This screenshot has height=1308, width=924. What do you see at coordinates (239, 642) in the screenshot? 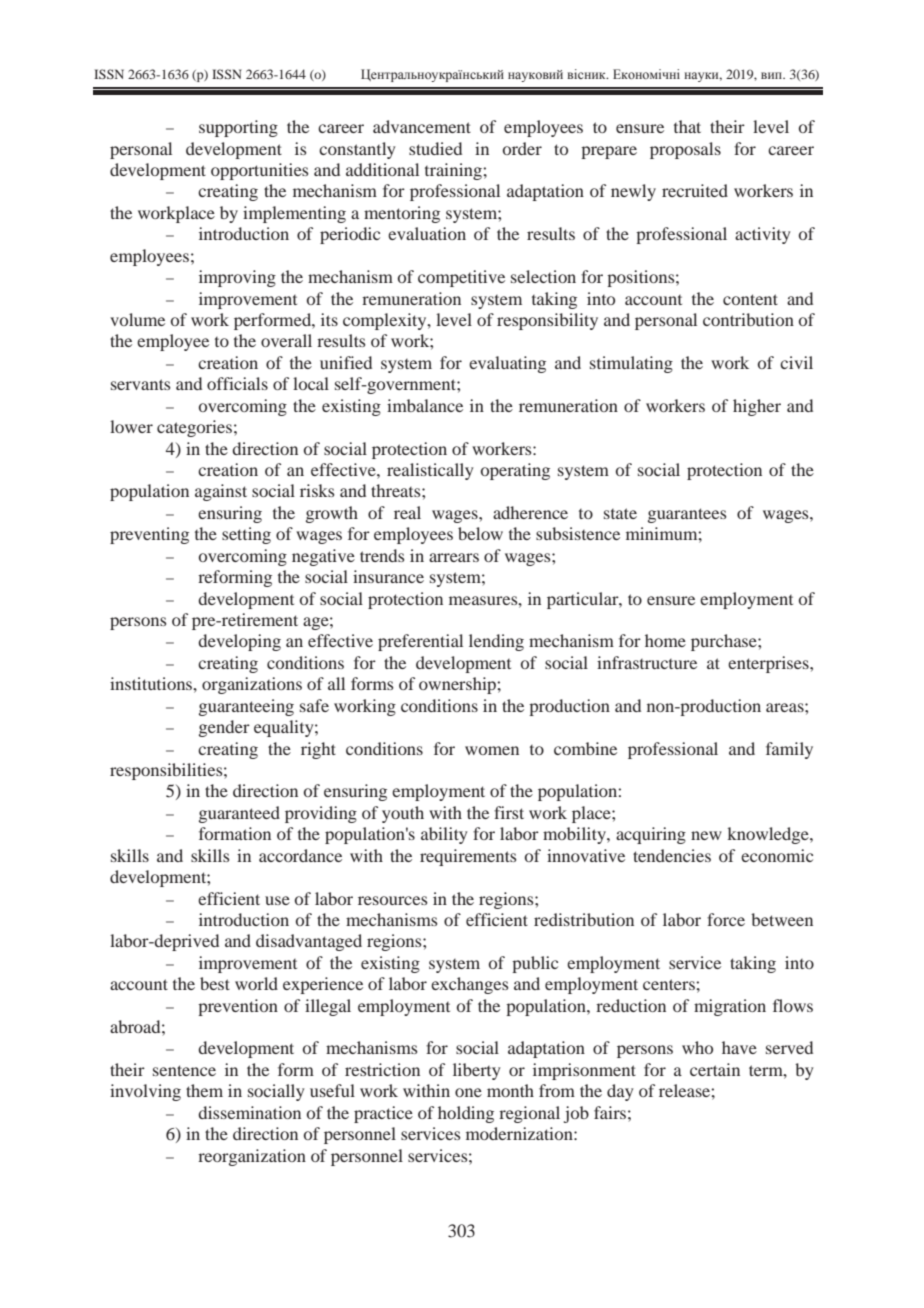
I see `developing` at bounding box center [239, 642].
